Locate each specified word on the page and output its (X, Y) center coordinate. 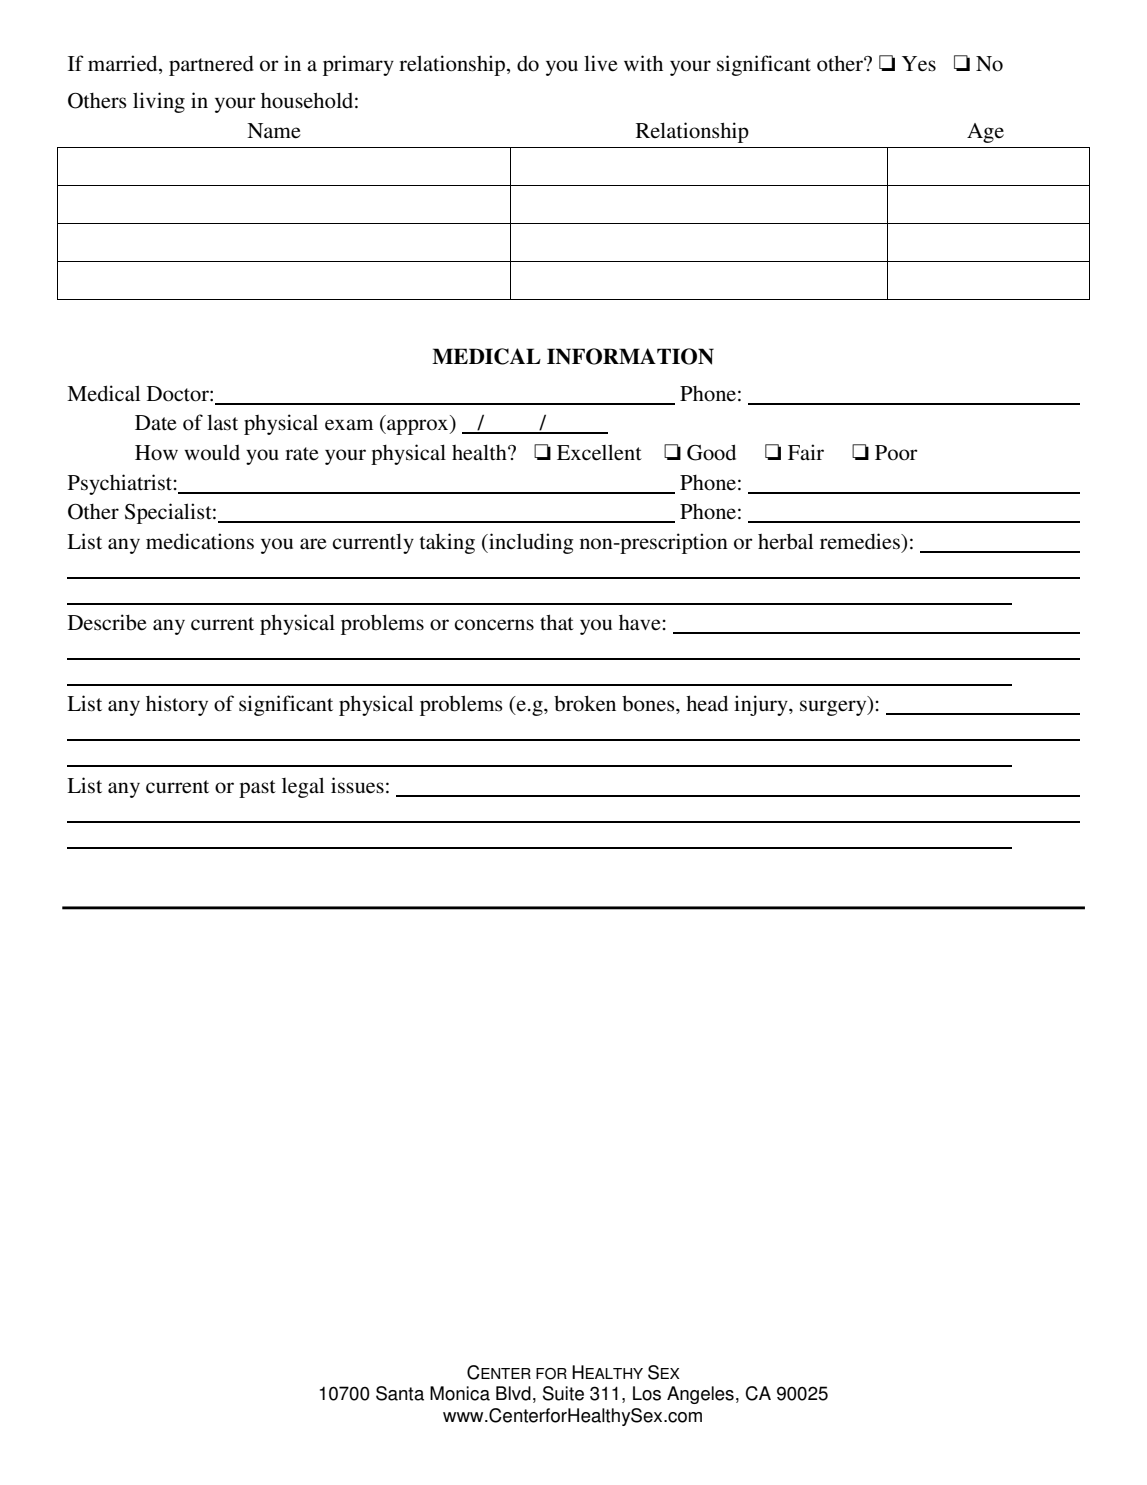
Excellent (599, 452)
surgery (834, 708)
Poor (896, 453)
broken (585, 703)
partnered (211, 66)
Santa (400, 1393)
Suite (563, 1393)
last (222, 422)
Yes (919, 64)
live (601, 63)
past (257, 789)
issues (357, 785)
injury (762, 705)
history (177, 705)
